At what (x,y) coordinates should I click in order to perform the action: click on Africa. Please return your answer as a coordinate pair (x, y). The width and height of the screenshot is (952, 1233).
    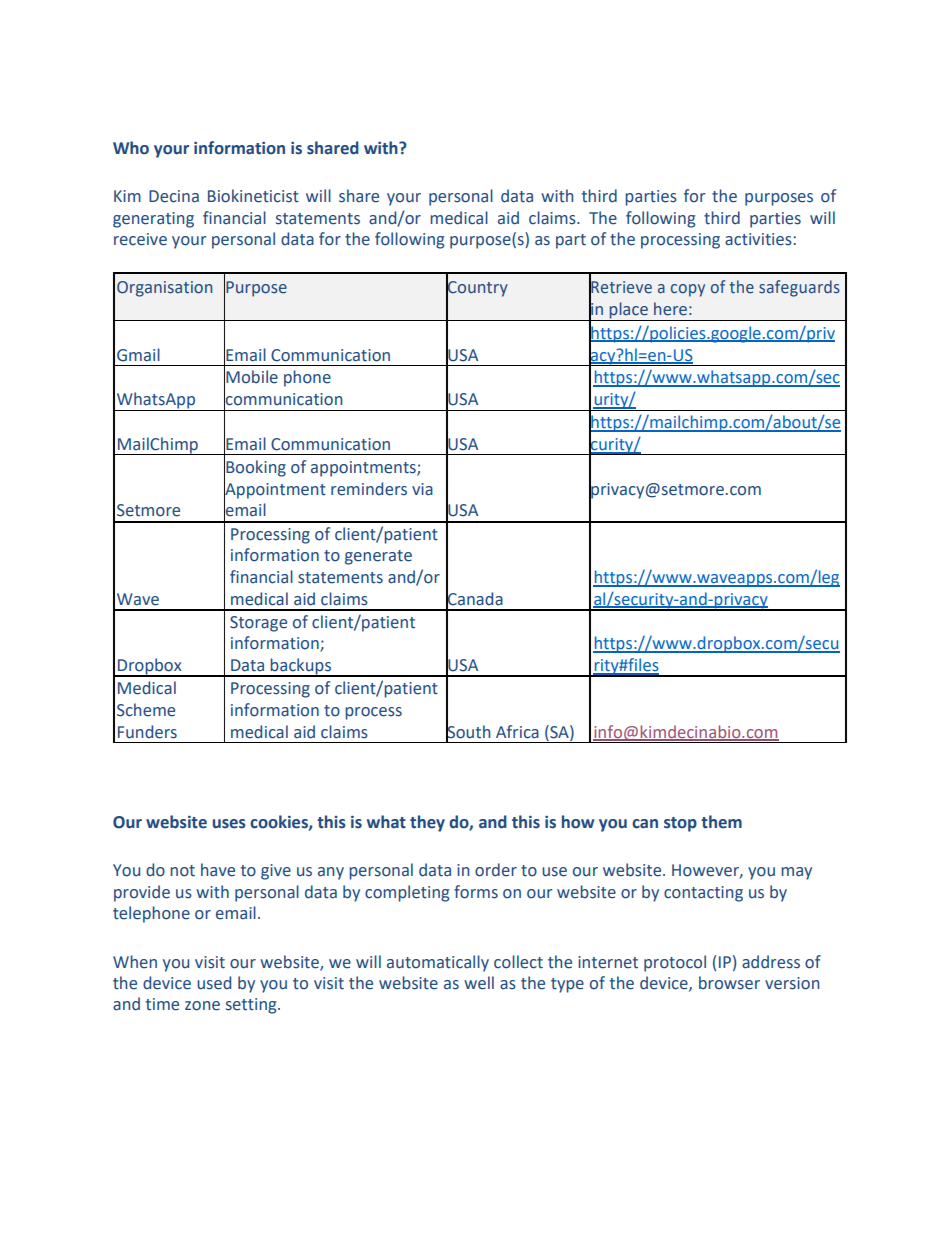
    Looking at the image, I should click on (517, 732).
